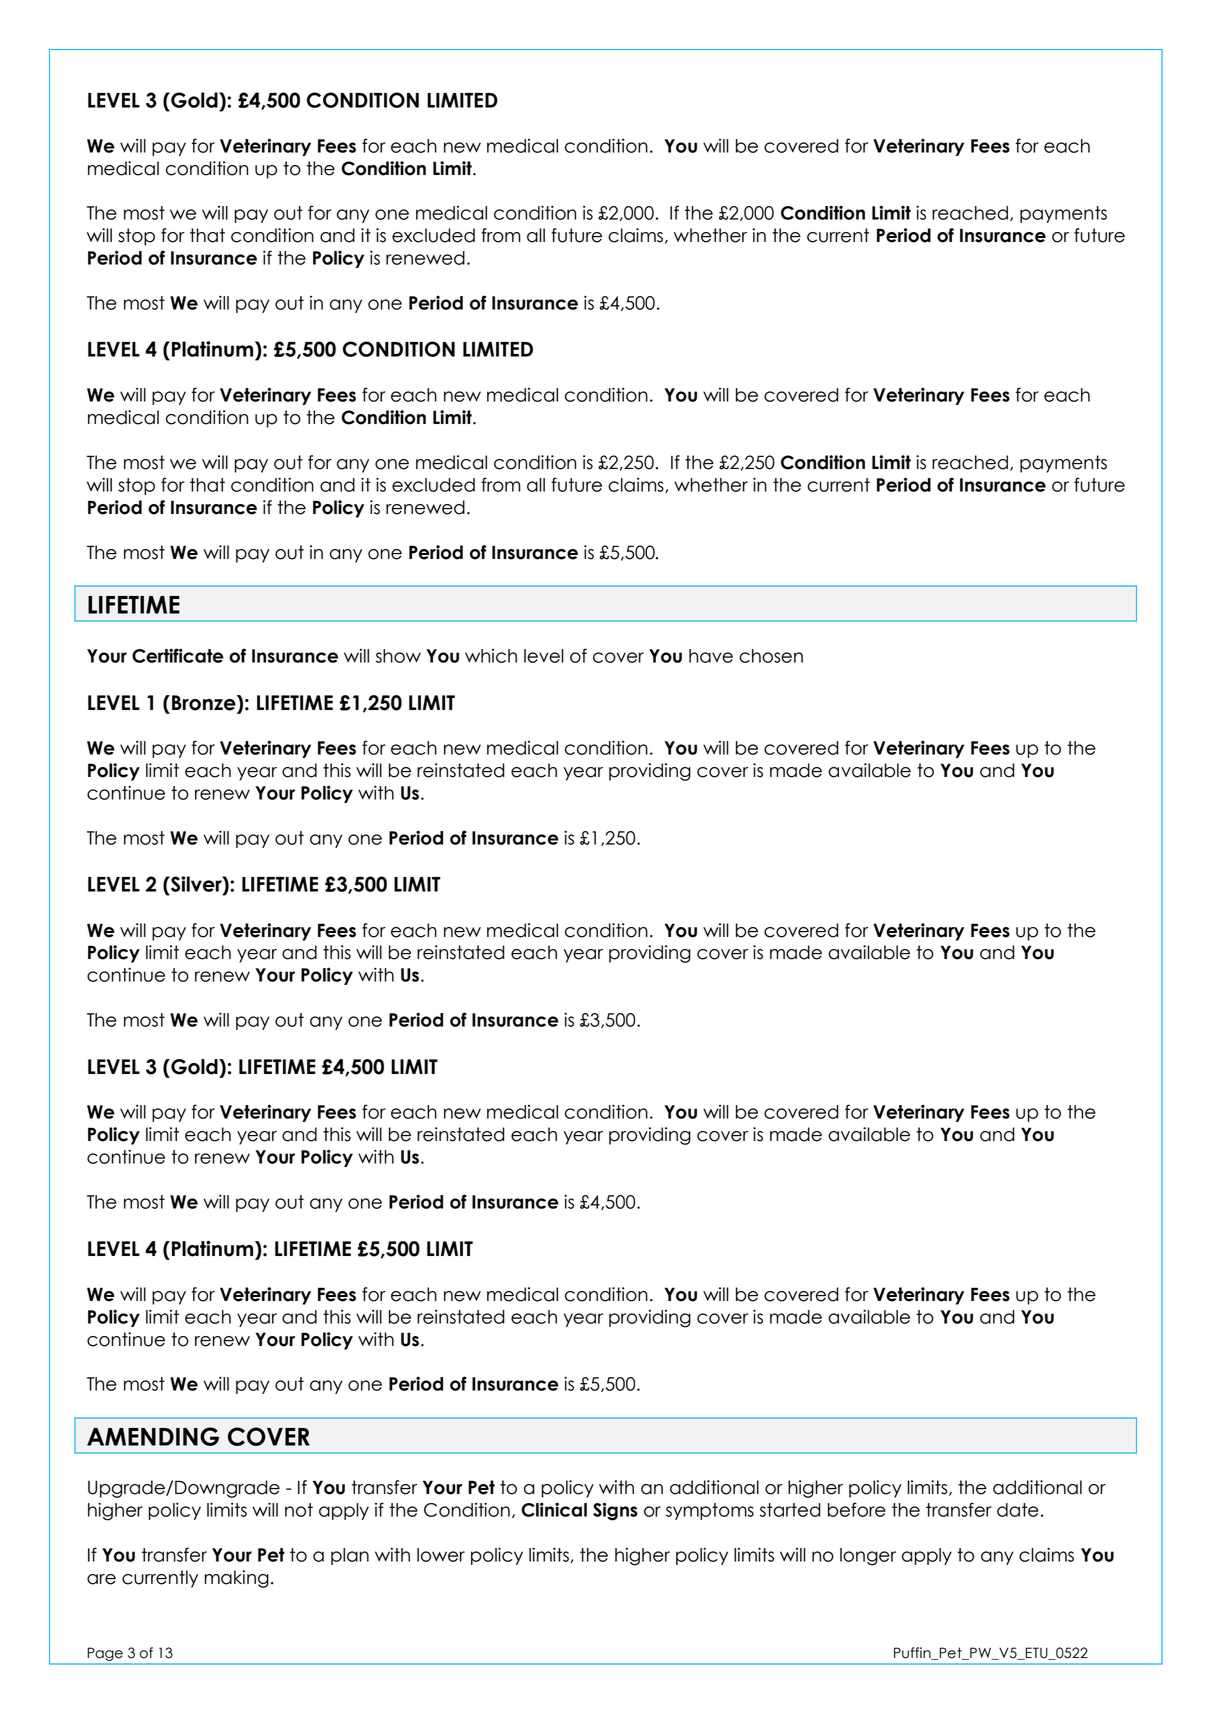  What do you see at coordinates (771, 656) in the image?
I see `chosen` at bounding box center [771, 656].
